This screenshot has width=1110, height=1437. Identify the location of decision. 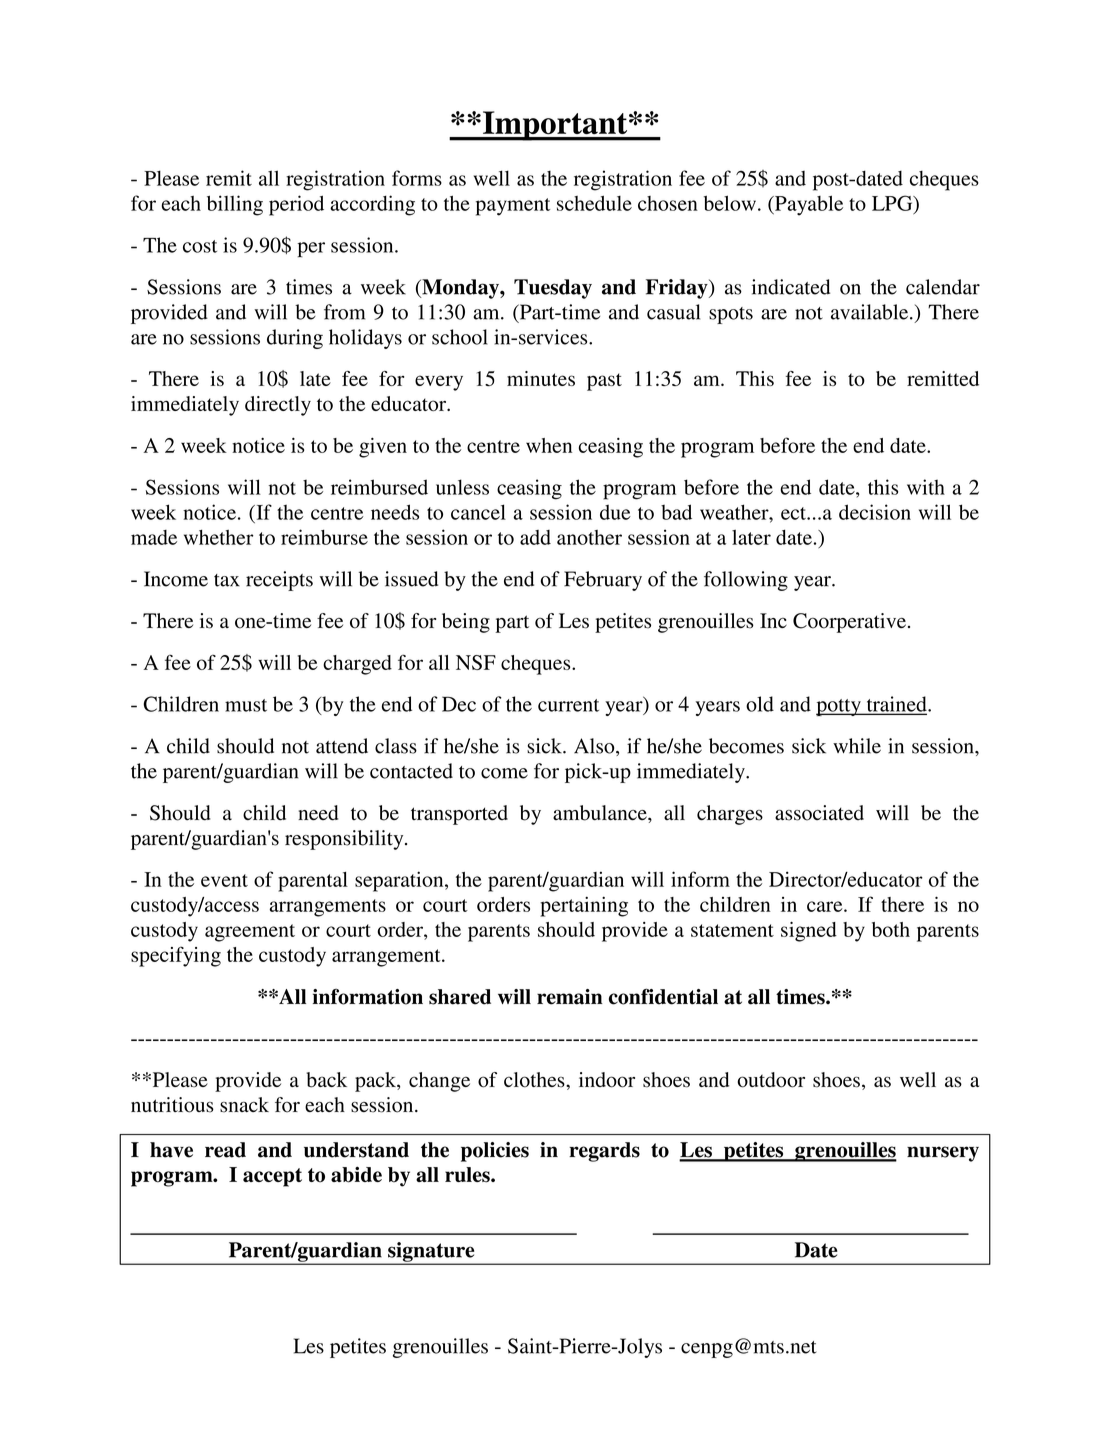
(875, 512).
